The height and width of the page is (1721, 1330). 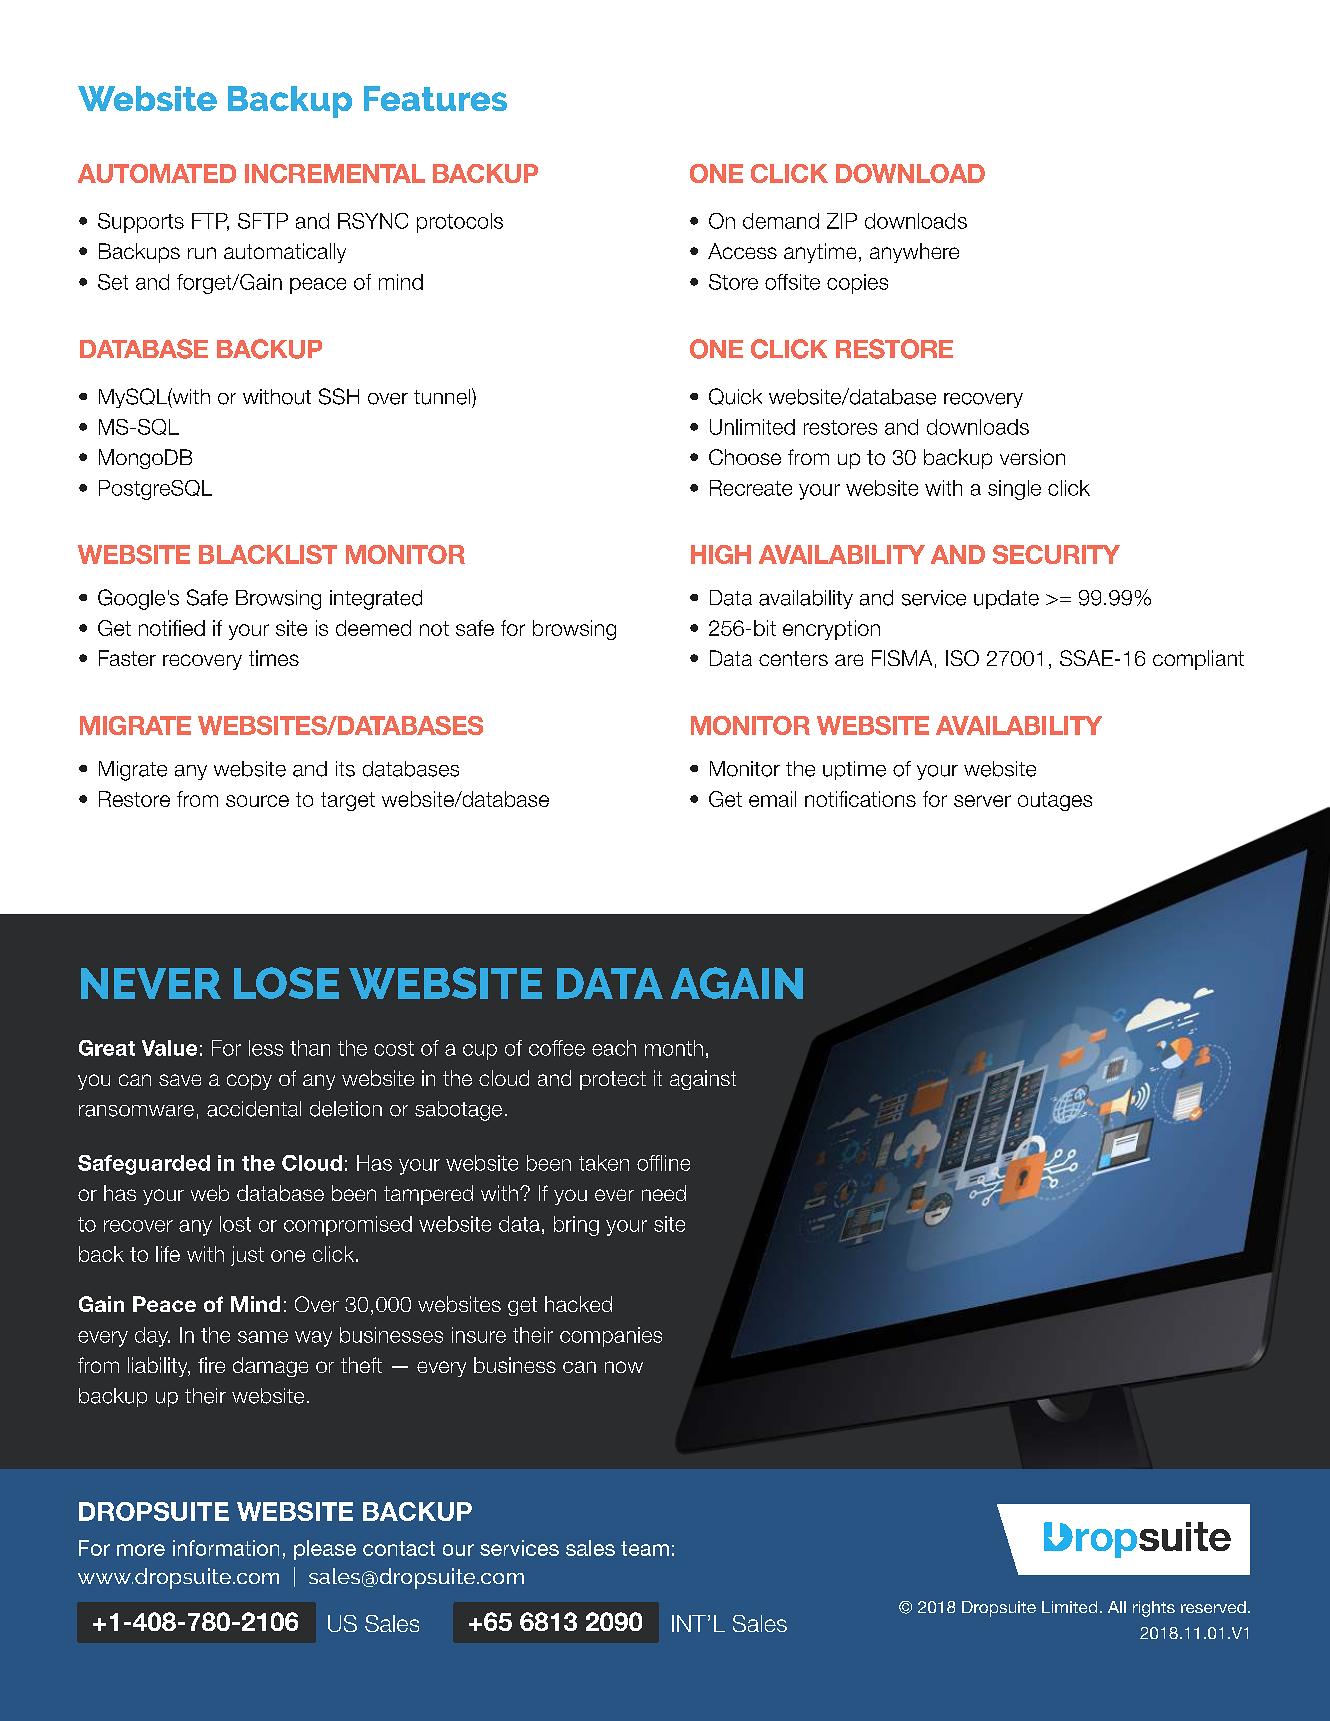 I want to click on version, so click(x=1032, y=457).
